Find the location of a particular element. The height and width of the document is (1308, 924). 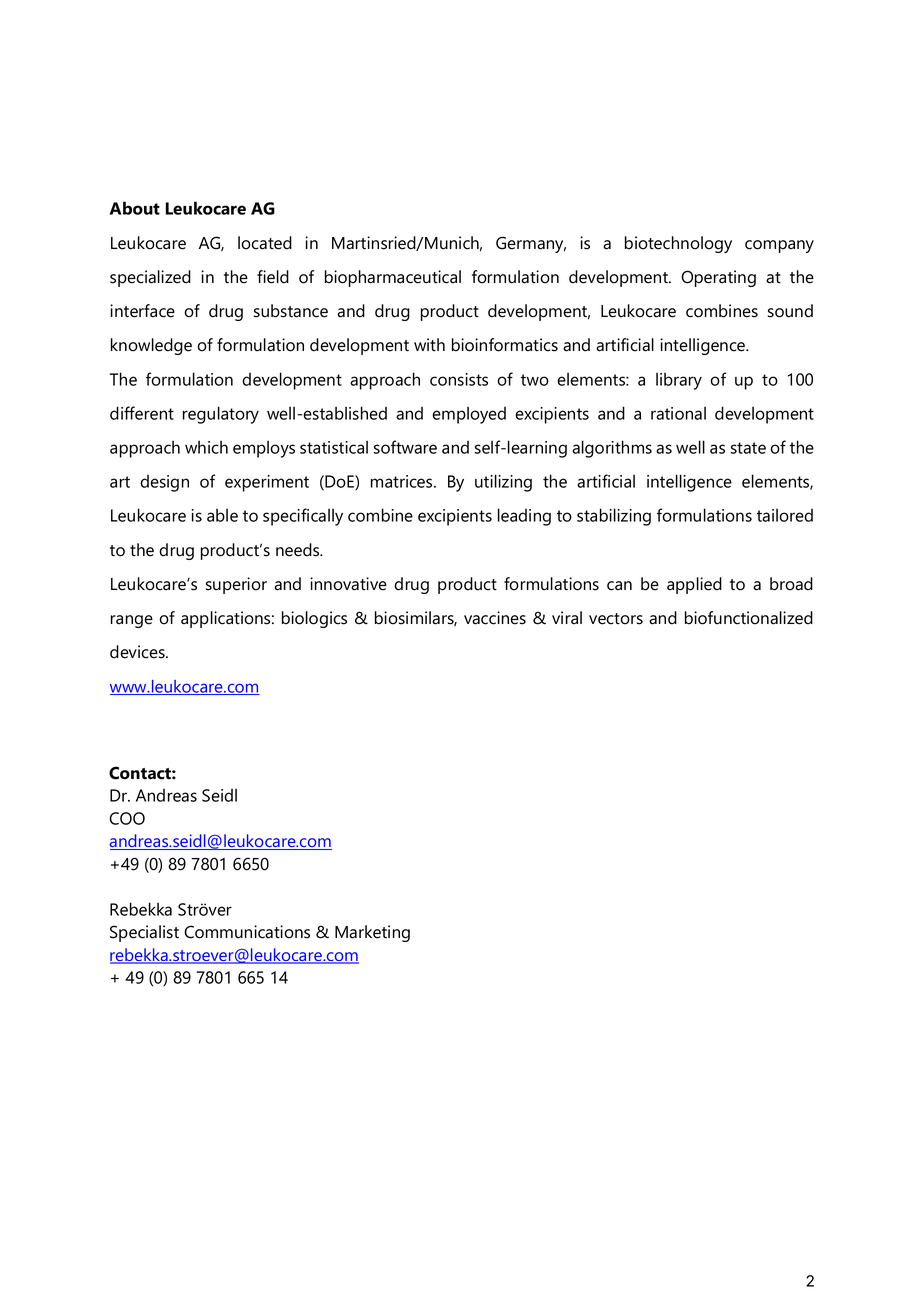

Specialist is located at coordinates (144, 933).
